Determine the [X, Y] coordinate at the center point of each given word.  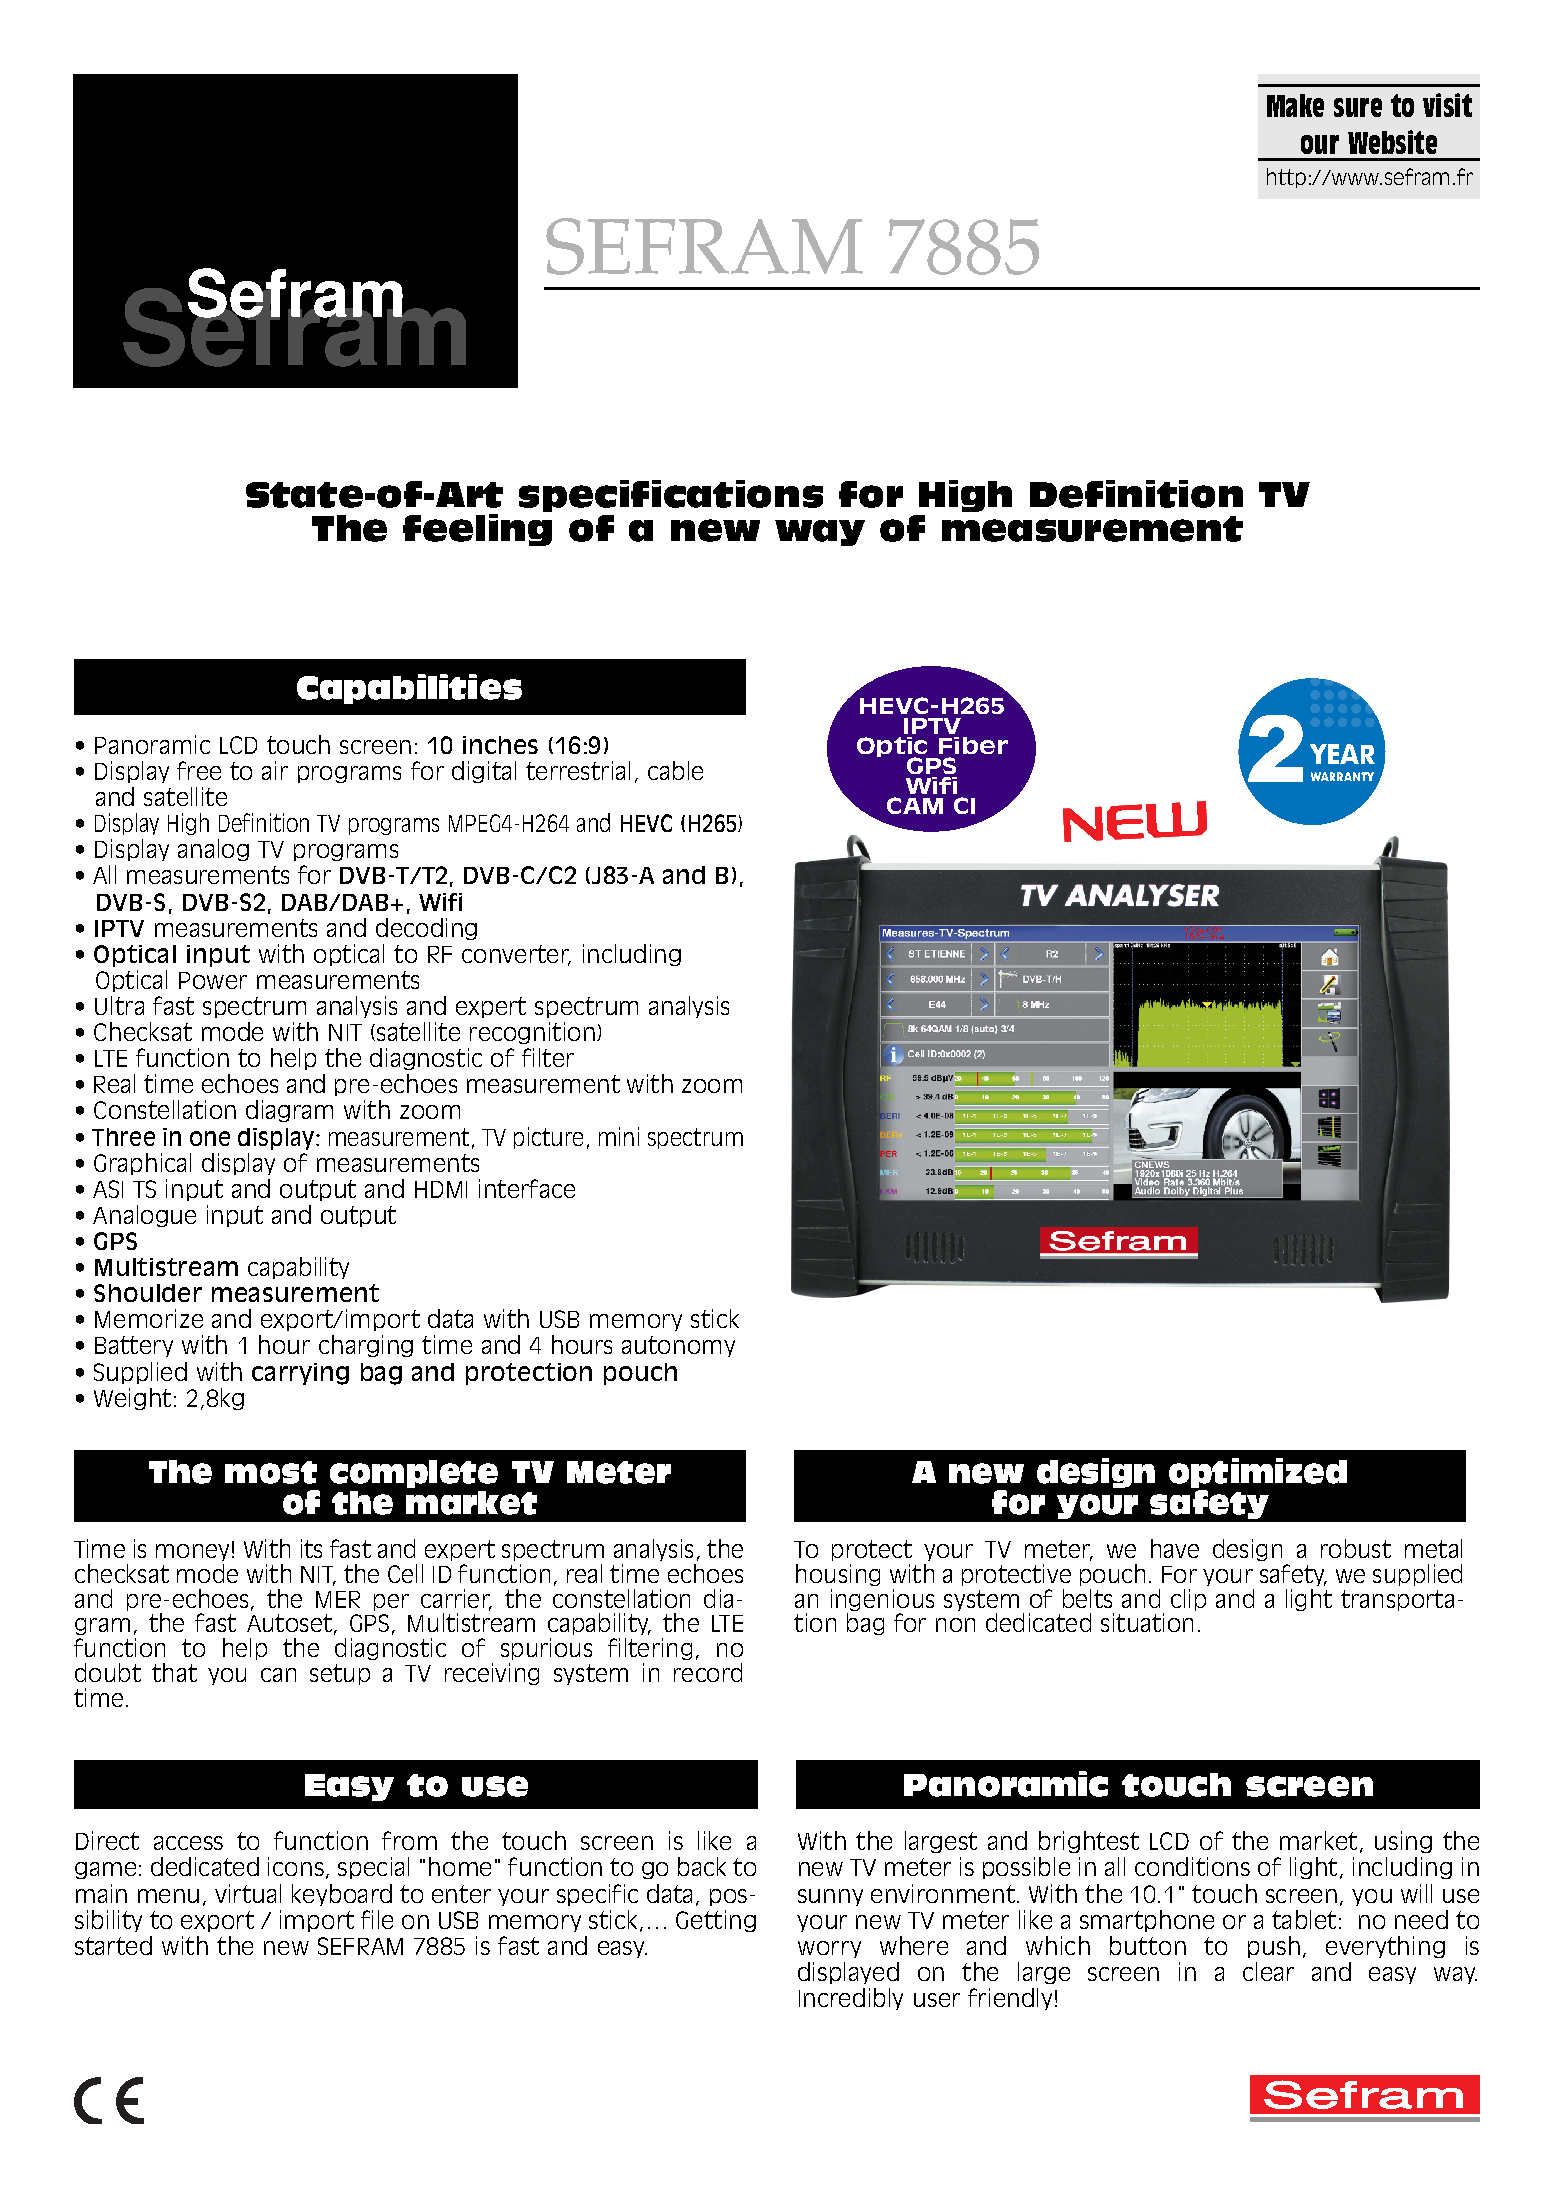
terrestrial [578, 770]
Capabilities [409, 689]
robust [1356, 1548]
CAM [915, 805]
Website [1392, 142]
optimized [1258, 1473]
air [275, 770]
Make [1295, 105]
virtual [248, 1893]
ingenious [882, 1600]
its [311, 1548]
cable [675, 770]
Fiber [973, 745]
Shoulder [148, 1293]
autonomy [678, 1346]
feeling [477, 528]
